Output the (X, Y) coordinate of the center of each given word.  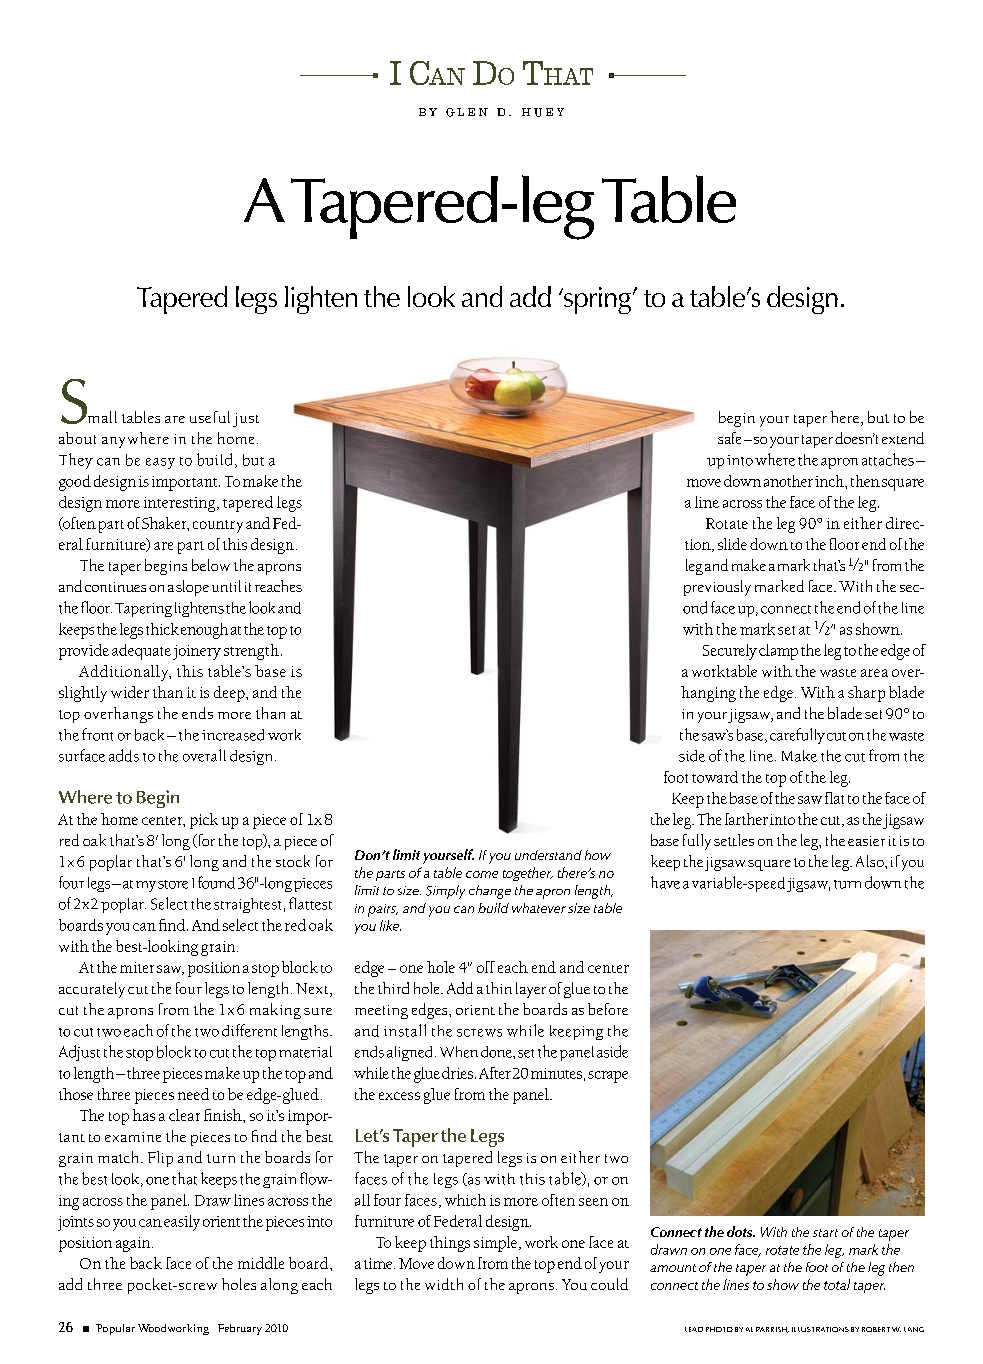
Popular (115, 1329)
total (837, 1284)
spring (598, 300)
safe (729, 438)
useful (210, 417)
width (444, 1284)
